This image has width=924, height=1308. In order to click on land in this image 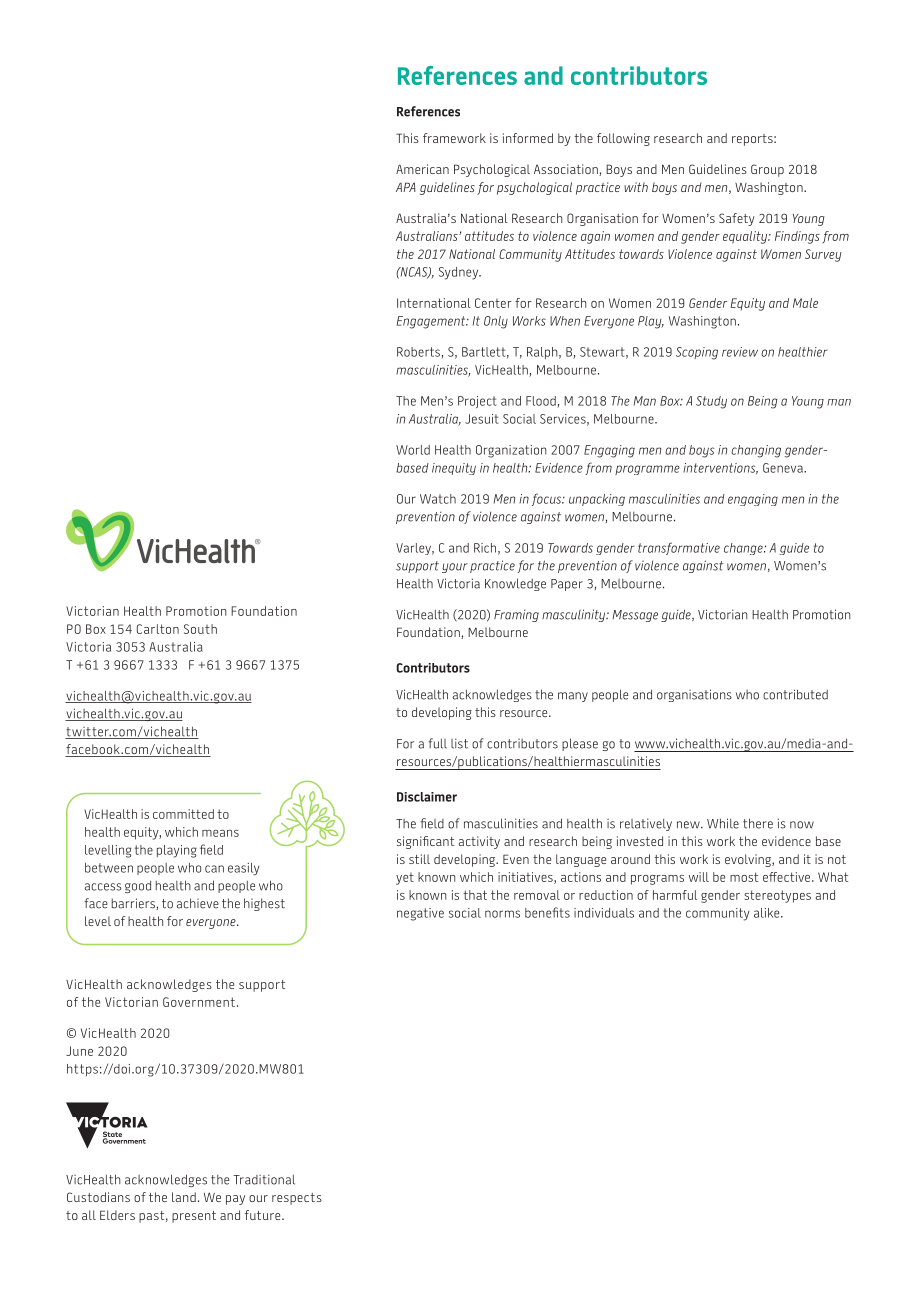, I will do `click(184, 1197)`.
